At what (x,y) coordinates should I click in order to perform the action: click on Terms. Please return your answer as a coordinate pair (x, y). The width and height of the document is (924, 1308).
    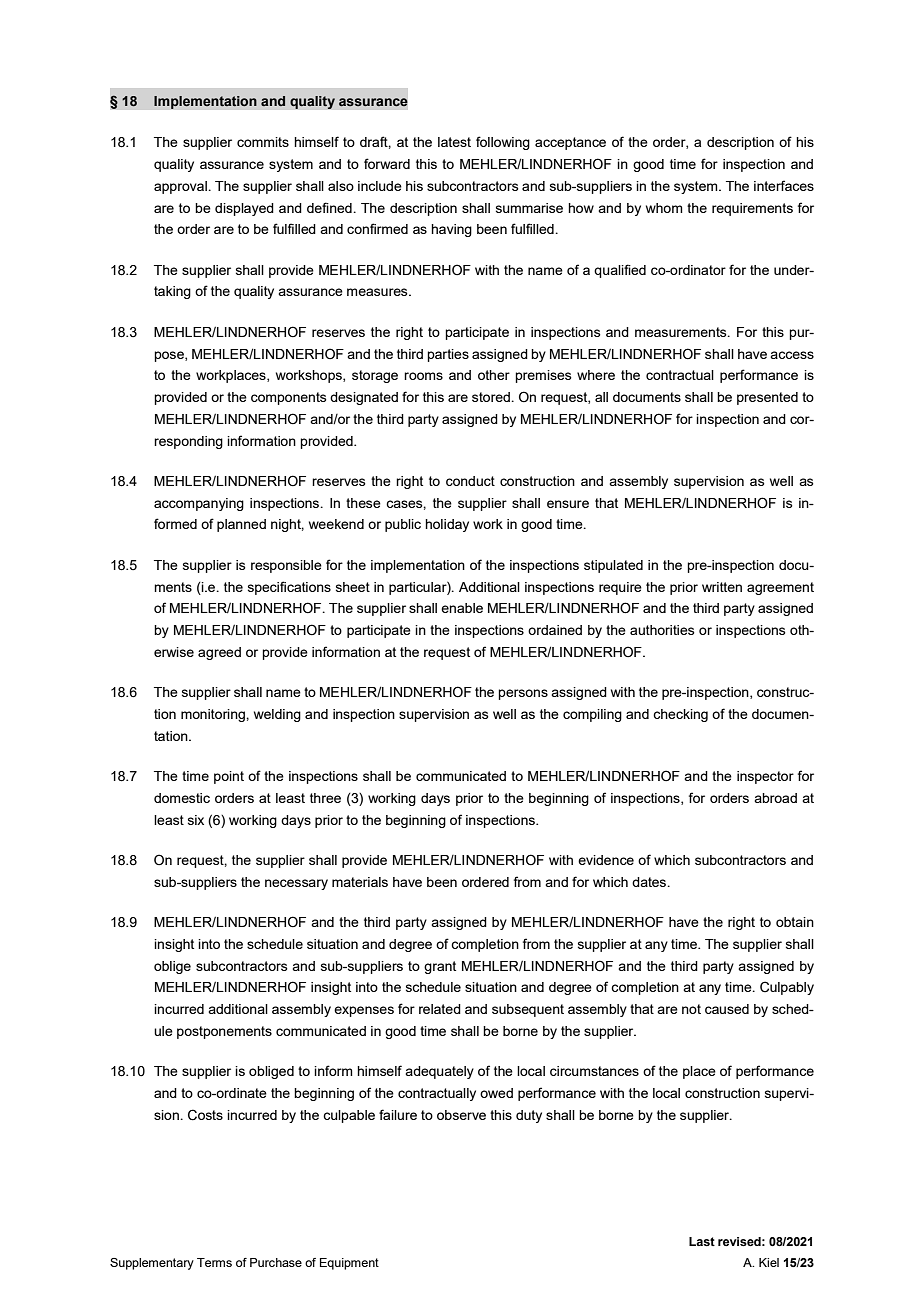
    Looking at the image, I should click on (214, 1262).
